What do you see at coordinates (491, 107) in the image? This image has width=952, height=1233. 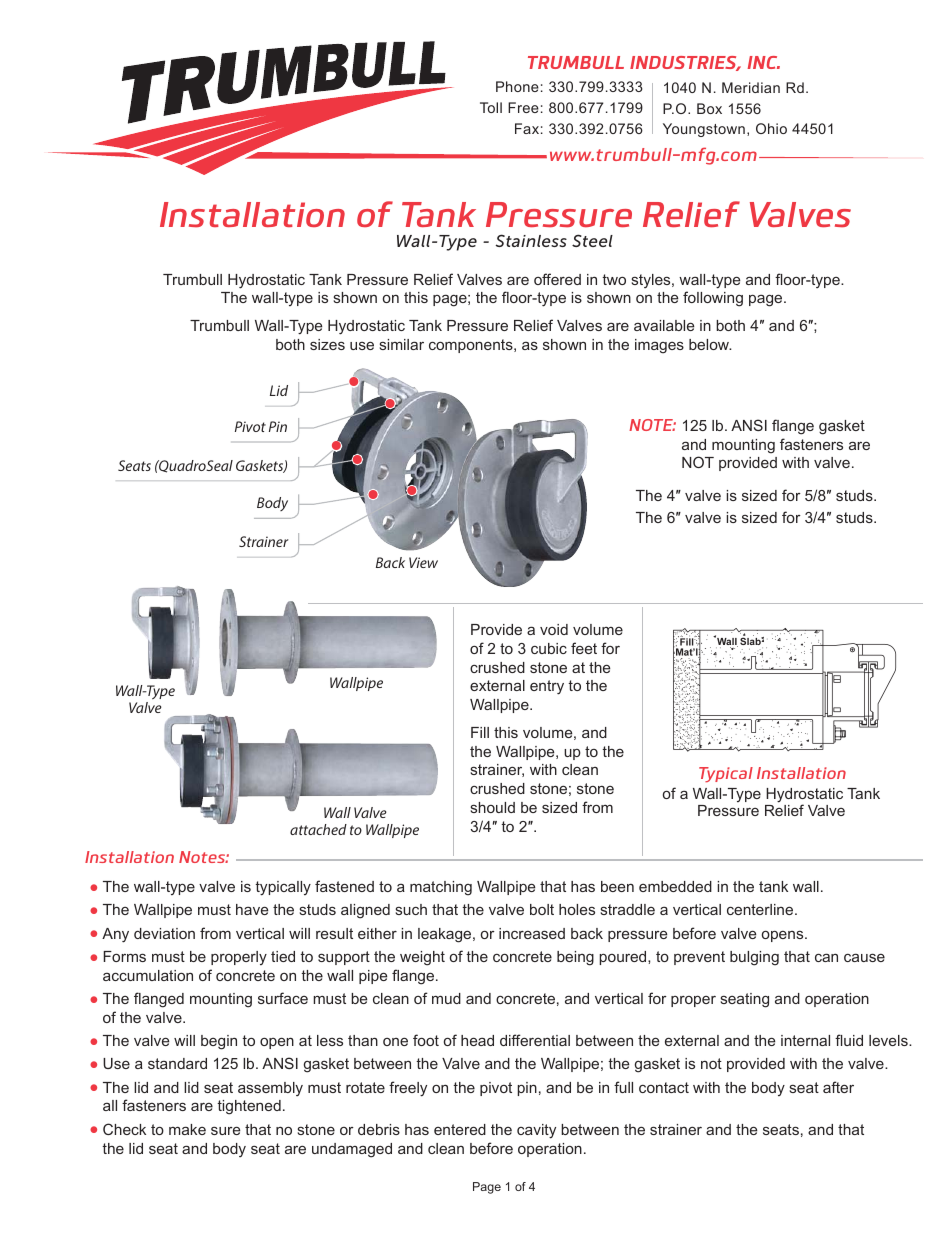 I see `Toll` at bounding box center [491, 107].
